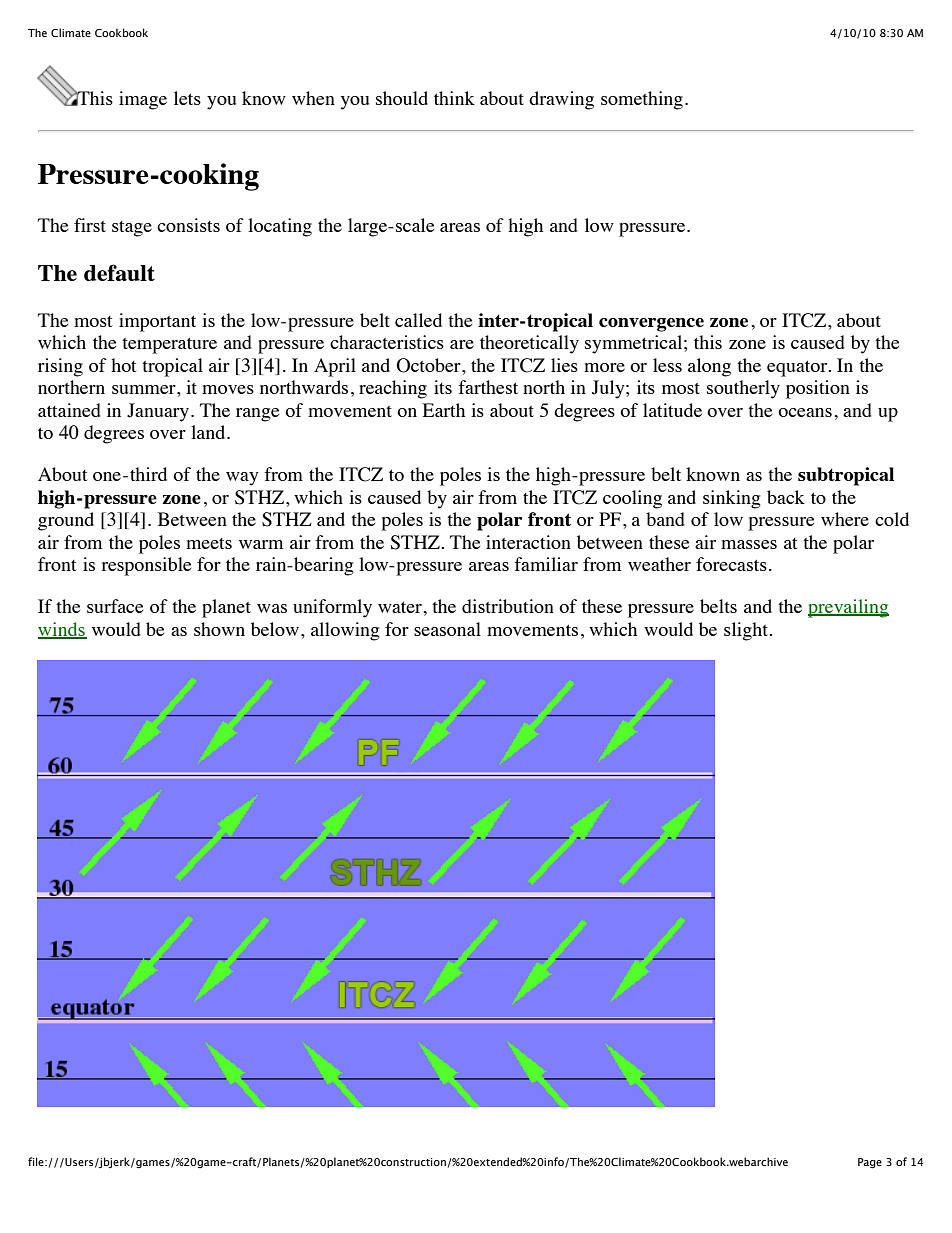  Describe the element at coordinates (746, 631) in the screenshot. I see `slight` at that location.
